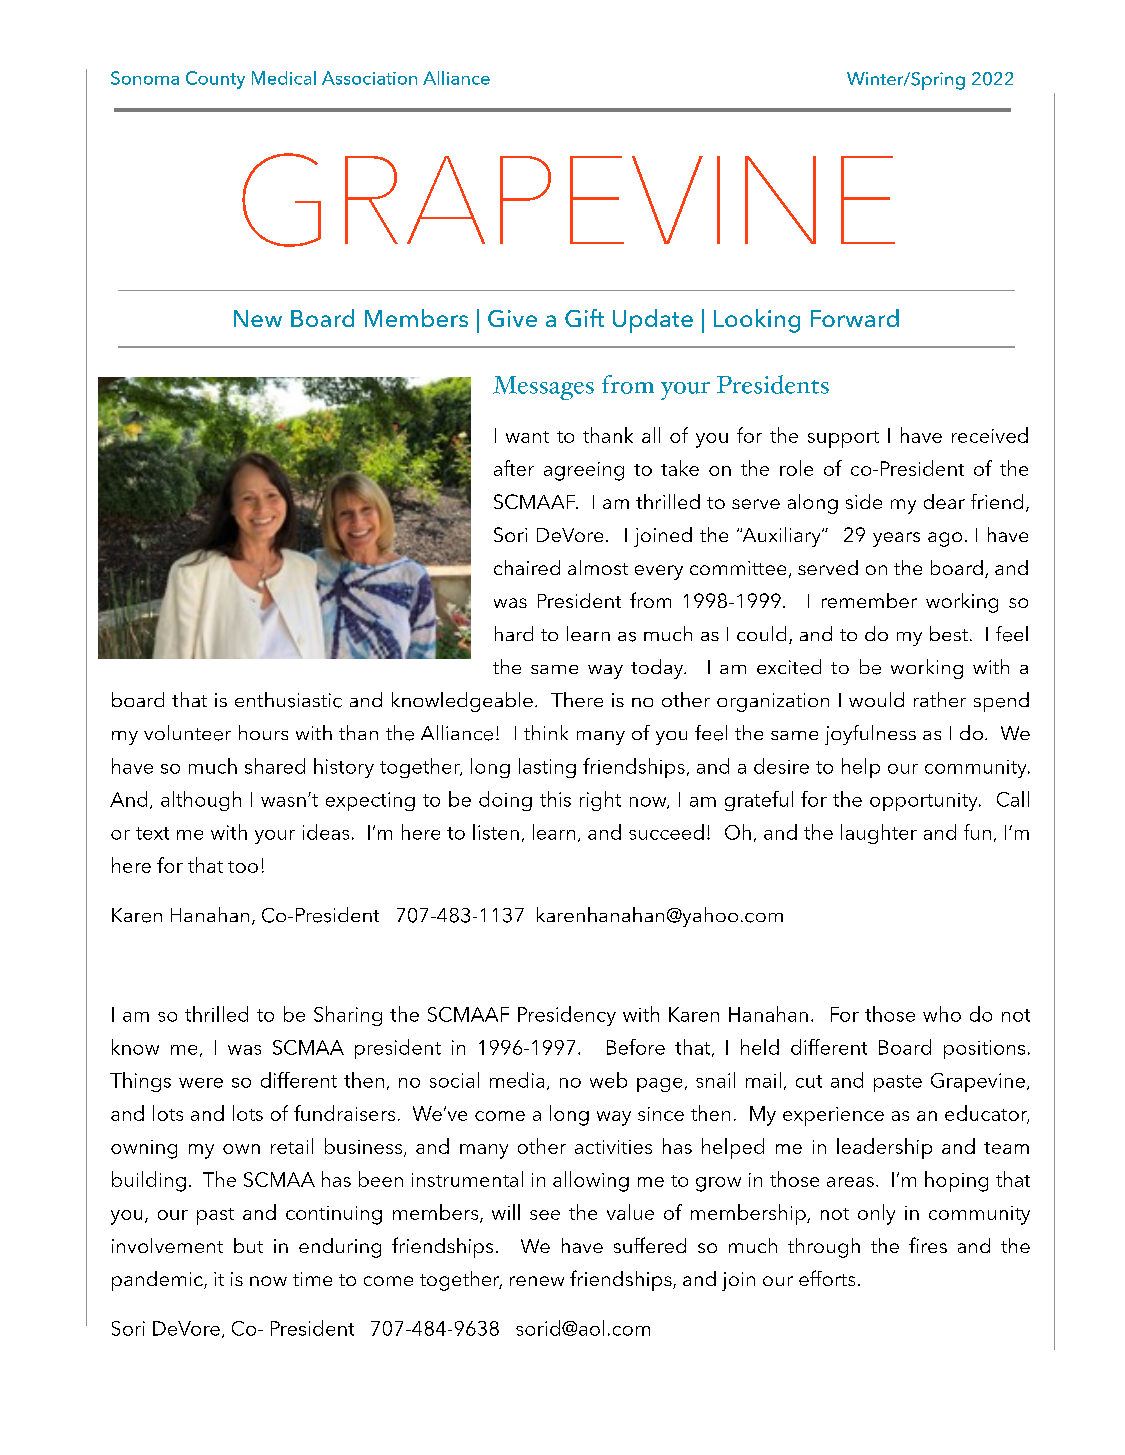  Describe the element at coordinates (369, 78) in the image. I see `Association` at that location.
